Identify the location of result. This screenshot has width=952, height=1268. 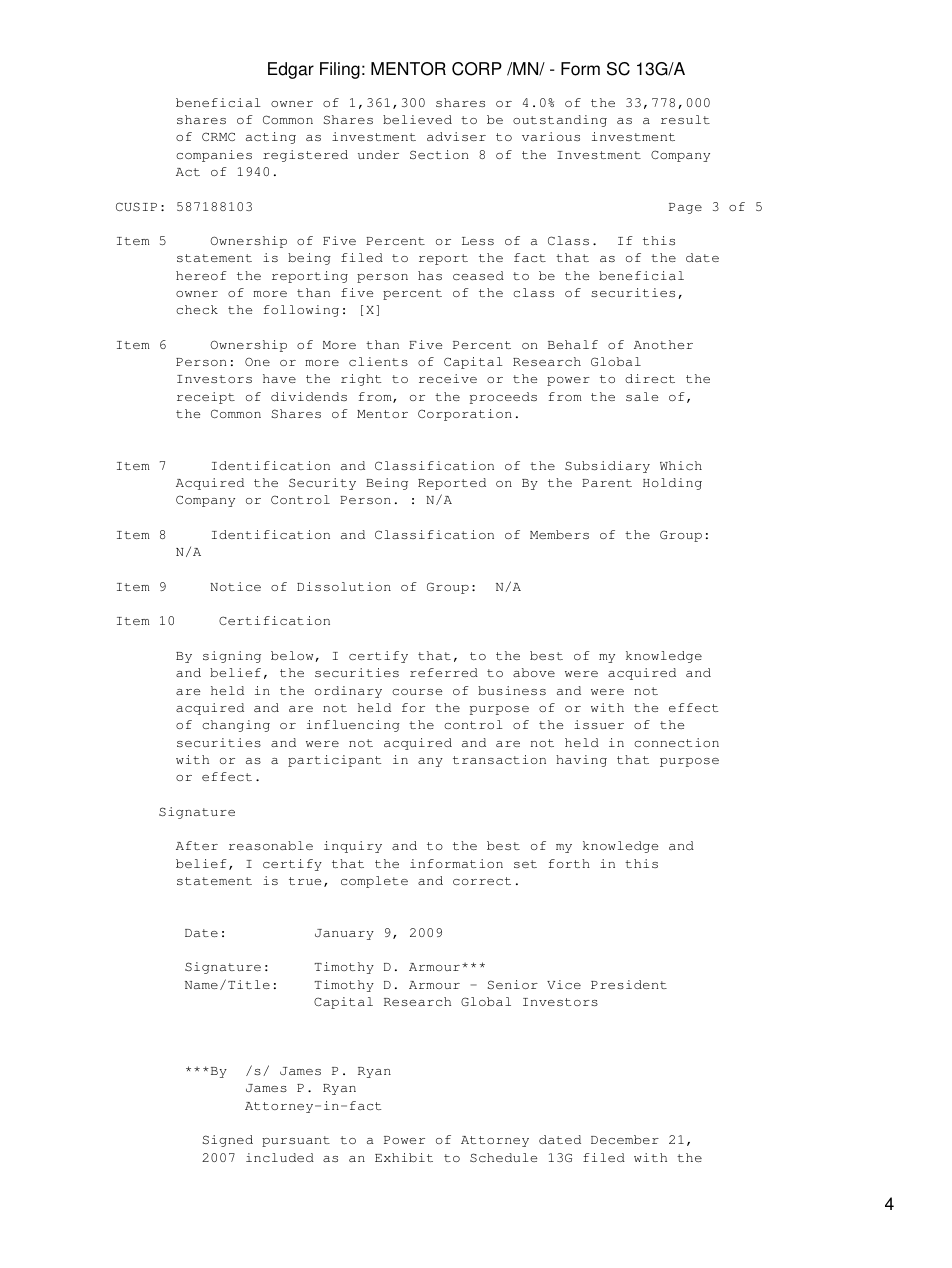
(685, 119).
